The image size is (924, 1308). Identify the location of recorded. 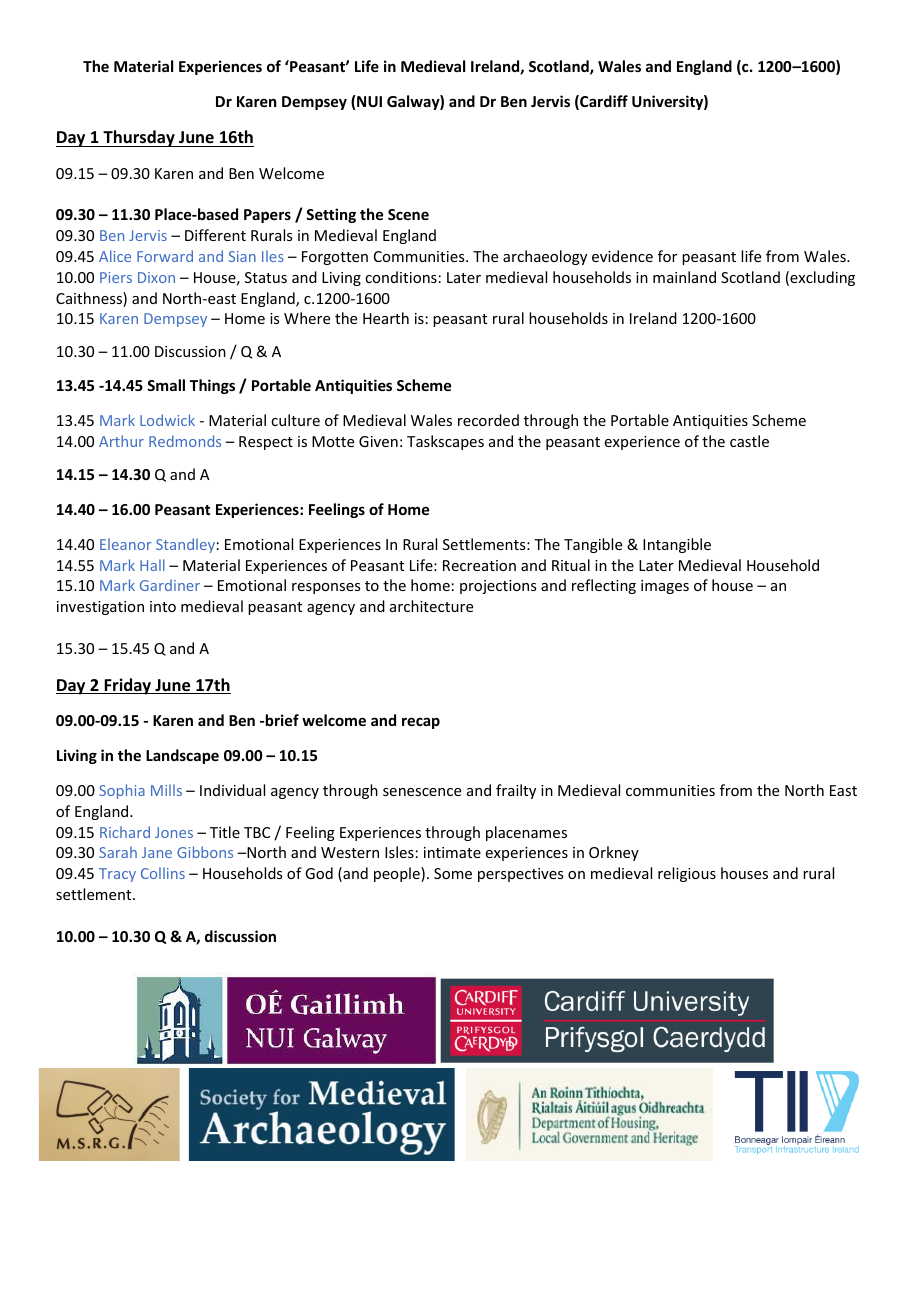
(488, 420).
